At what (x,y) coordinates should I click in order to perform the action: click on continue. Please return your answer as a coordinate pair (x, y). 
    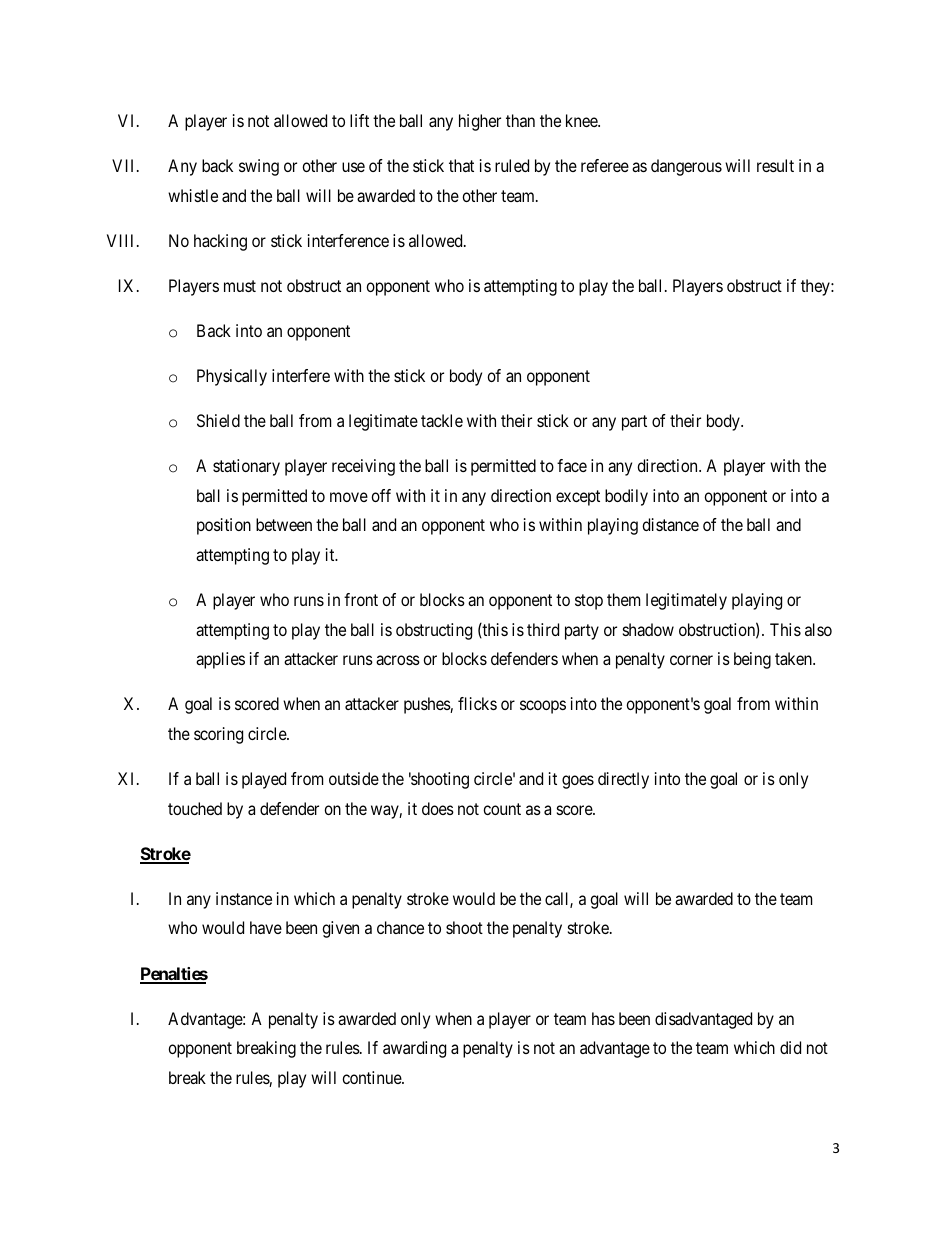
    Looking at the image, I should click on (372, 1077).
